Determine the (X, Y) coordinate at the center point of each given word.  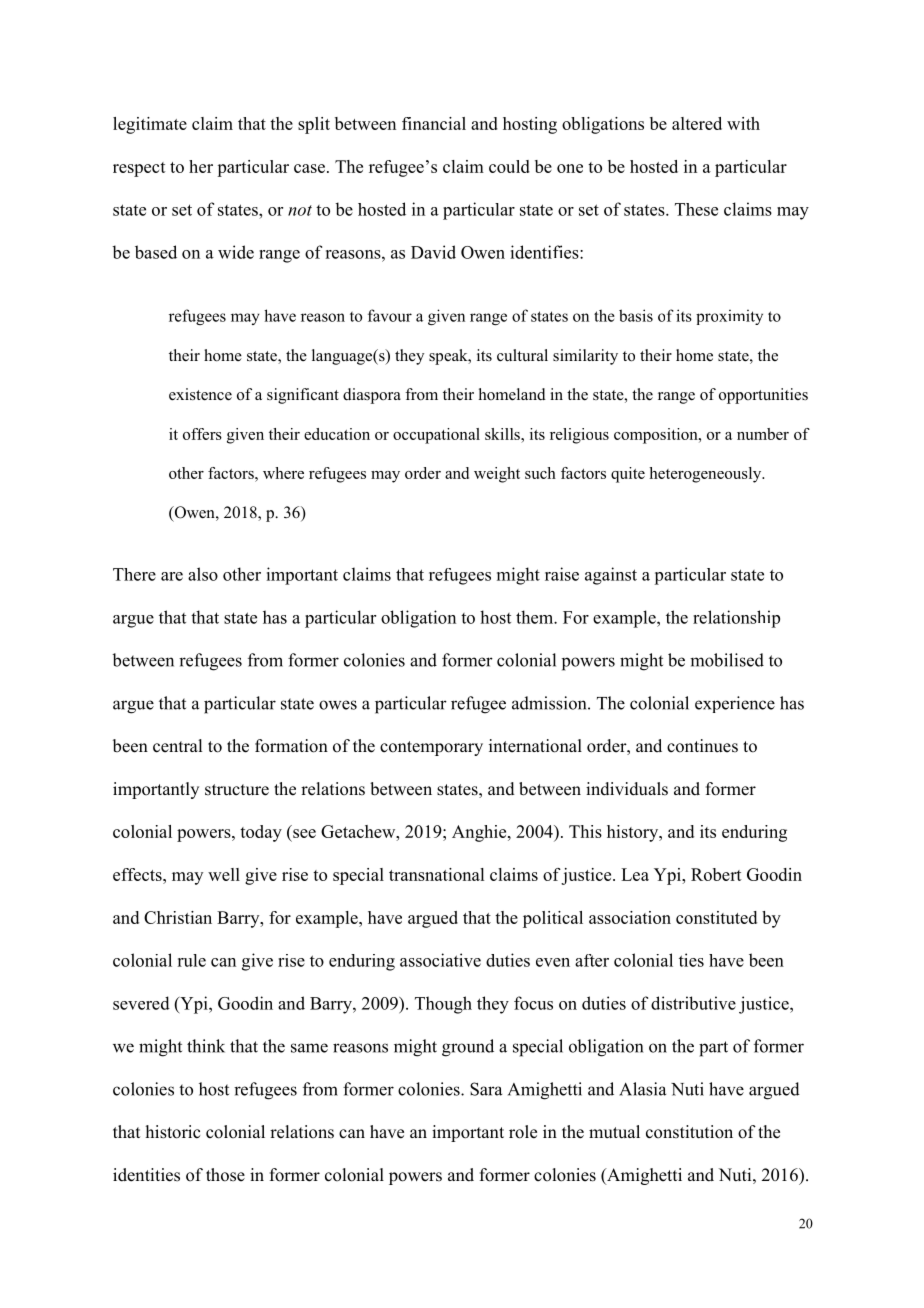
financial (434, 123)
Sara (486, 1089)
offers (202, 434)
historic (173, 1132)
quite (628, 475)
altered (697, 123)
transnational (436, 874)
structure (237, 790)
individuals (627, 789)
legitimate (150, 125)
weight (497, 475)
